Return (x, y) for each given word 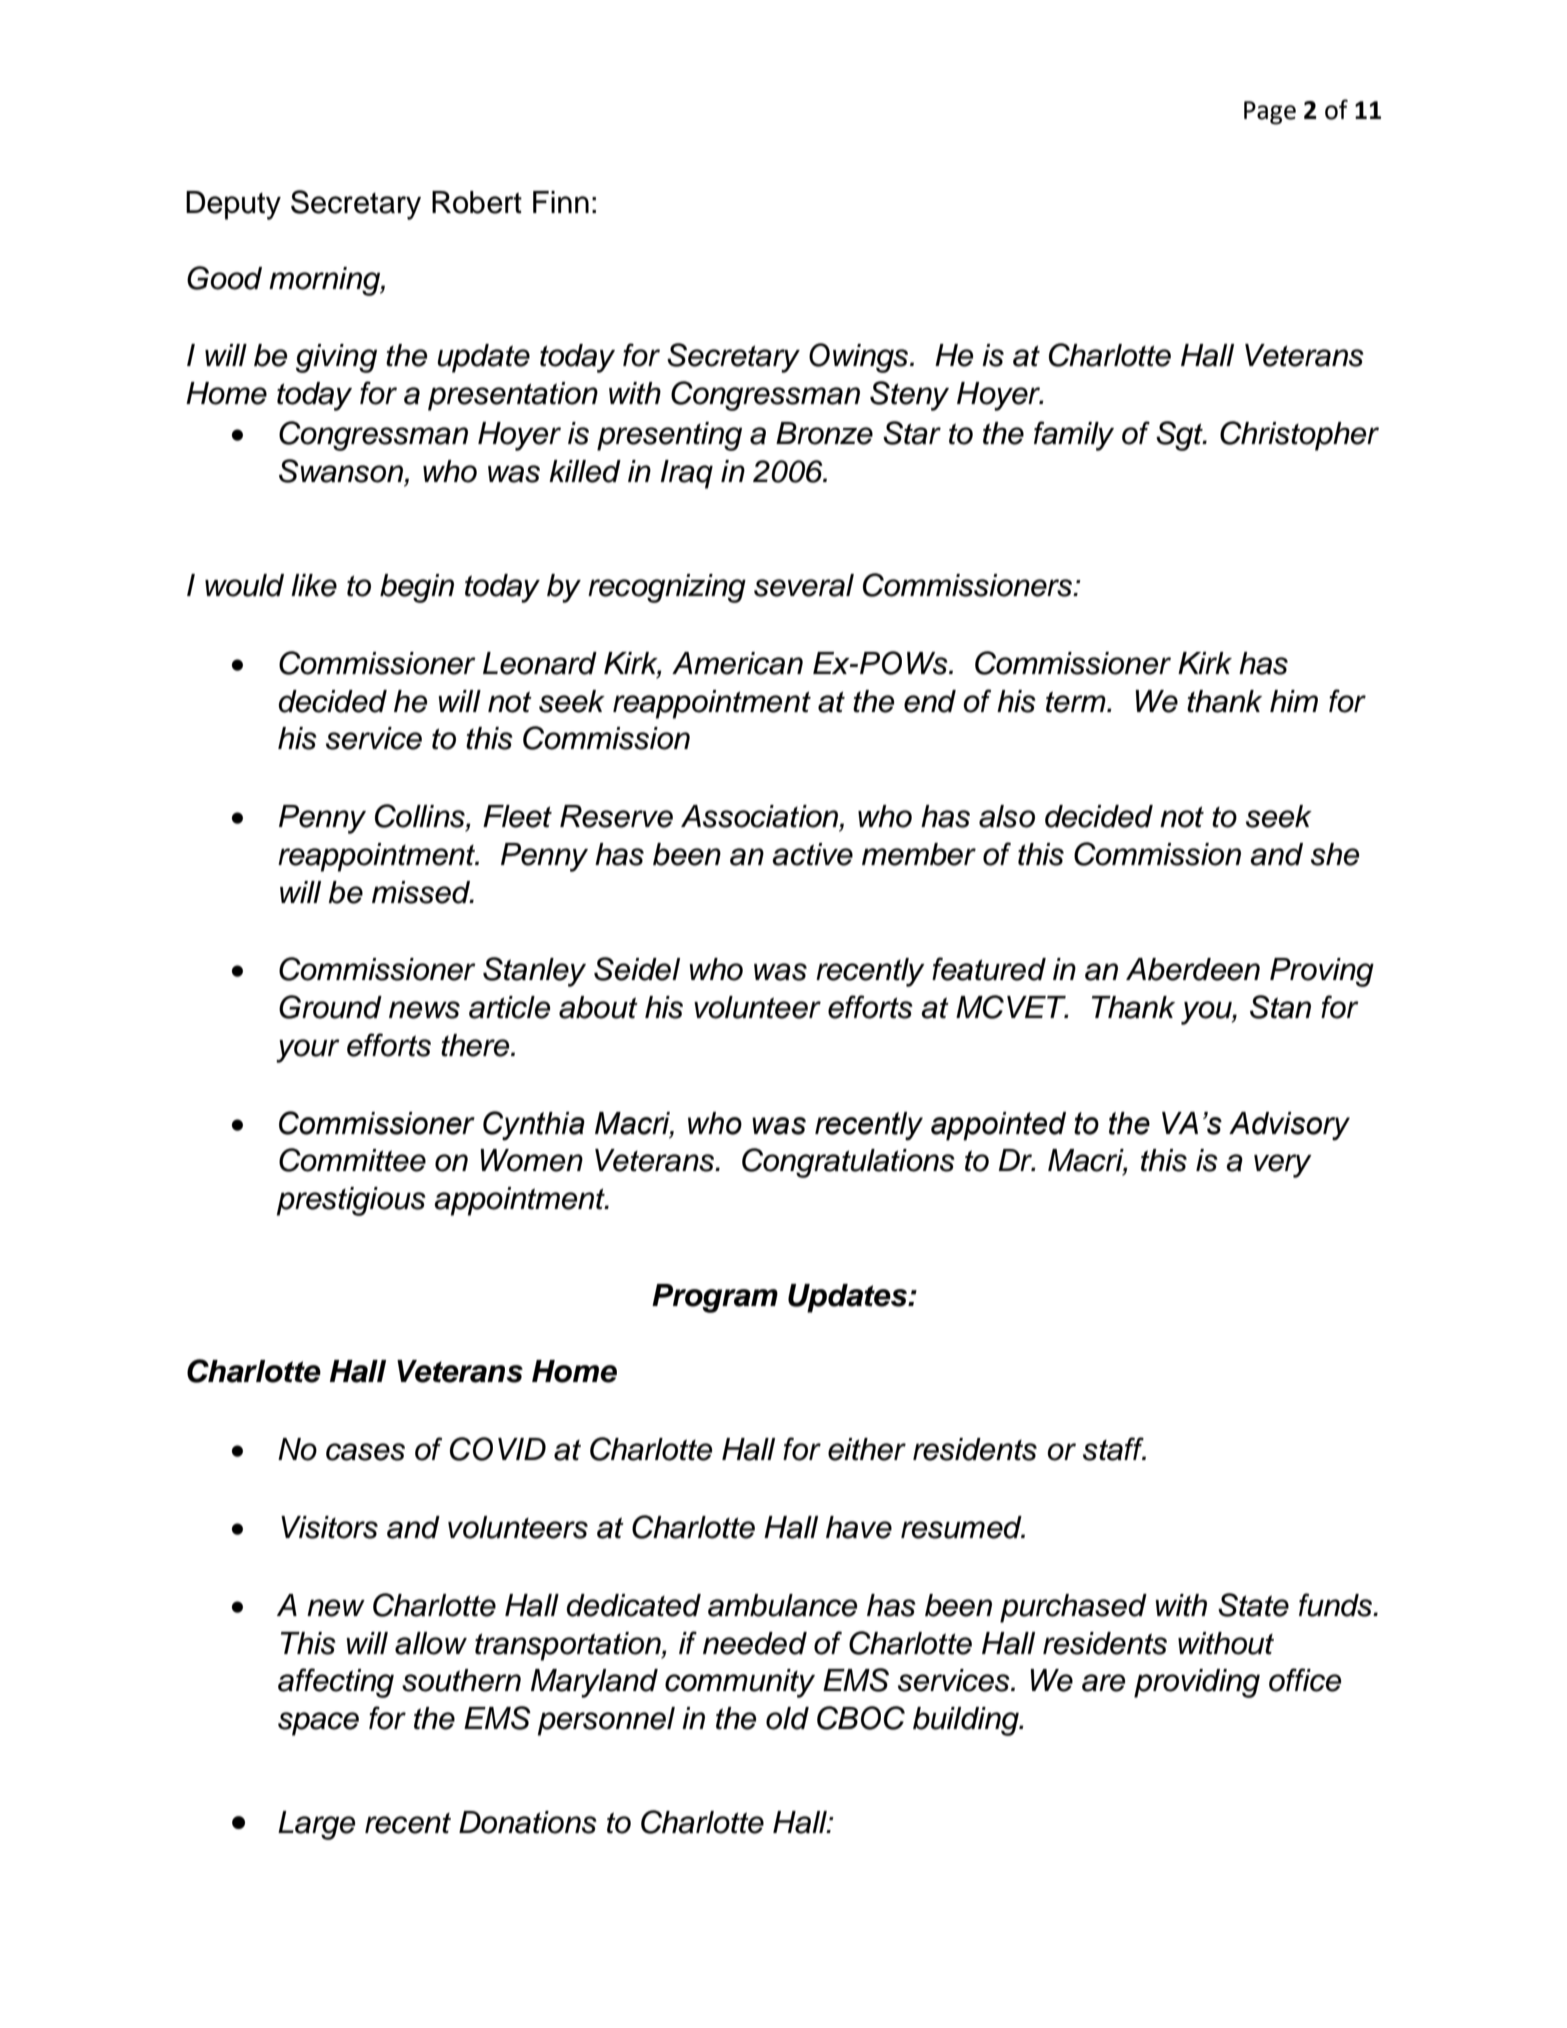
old (787, 1718)
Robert (477, 202)
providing (1197, 1683)
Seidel (637, 969)
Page (1270, 113)
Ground (330, 1007)
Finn (561, 202)
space (318, 1724)
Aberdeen (1193, 969)
